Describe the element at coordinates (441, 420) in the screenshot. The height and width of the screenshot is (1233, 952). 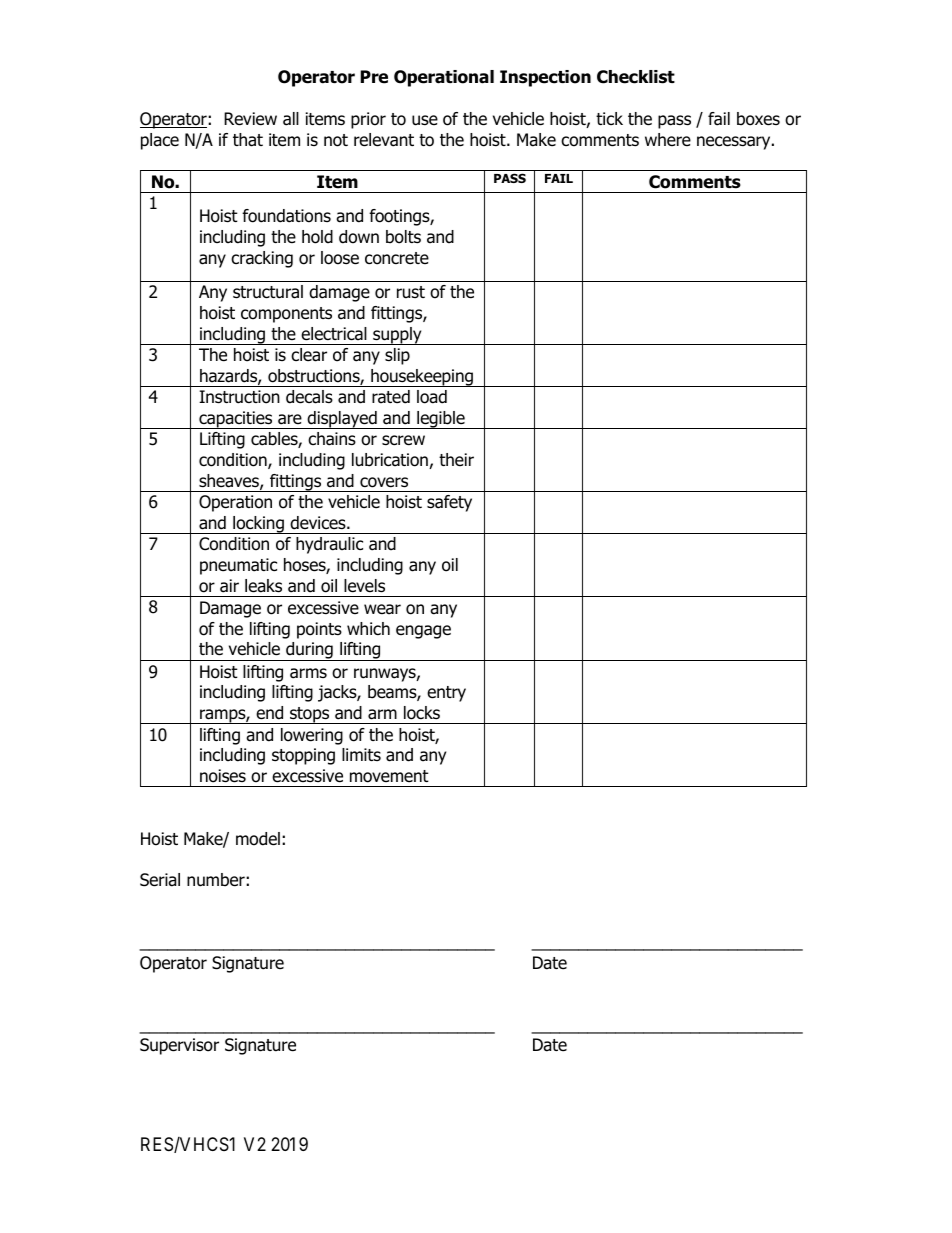
I see `legible` at that location.
